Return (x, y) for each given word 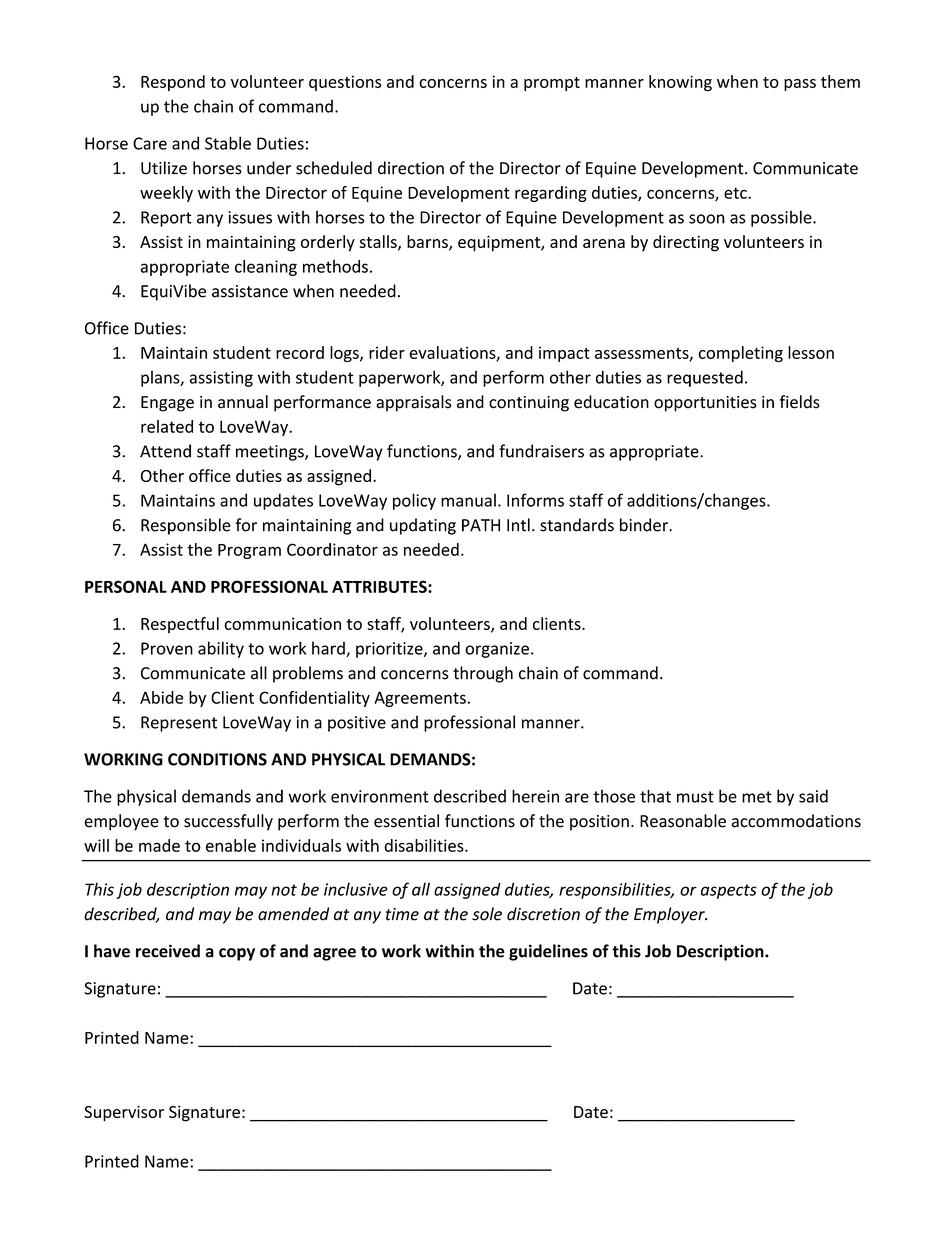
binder (645, 525)
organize (497, 650)
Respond (173, 83)
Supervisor (124, 1113)
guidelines (548, 952)
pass (800, 85)
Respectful (180, 625)
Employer (670, 915)
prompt (552, 84)
